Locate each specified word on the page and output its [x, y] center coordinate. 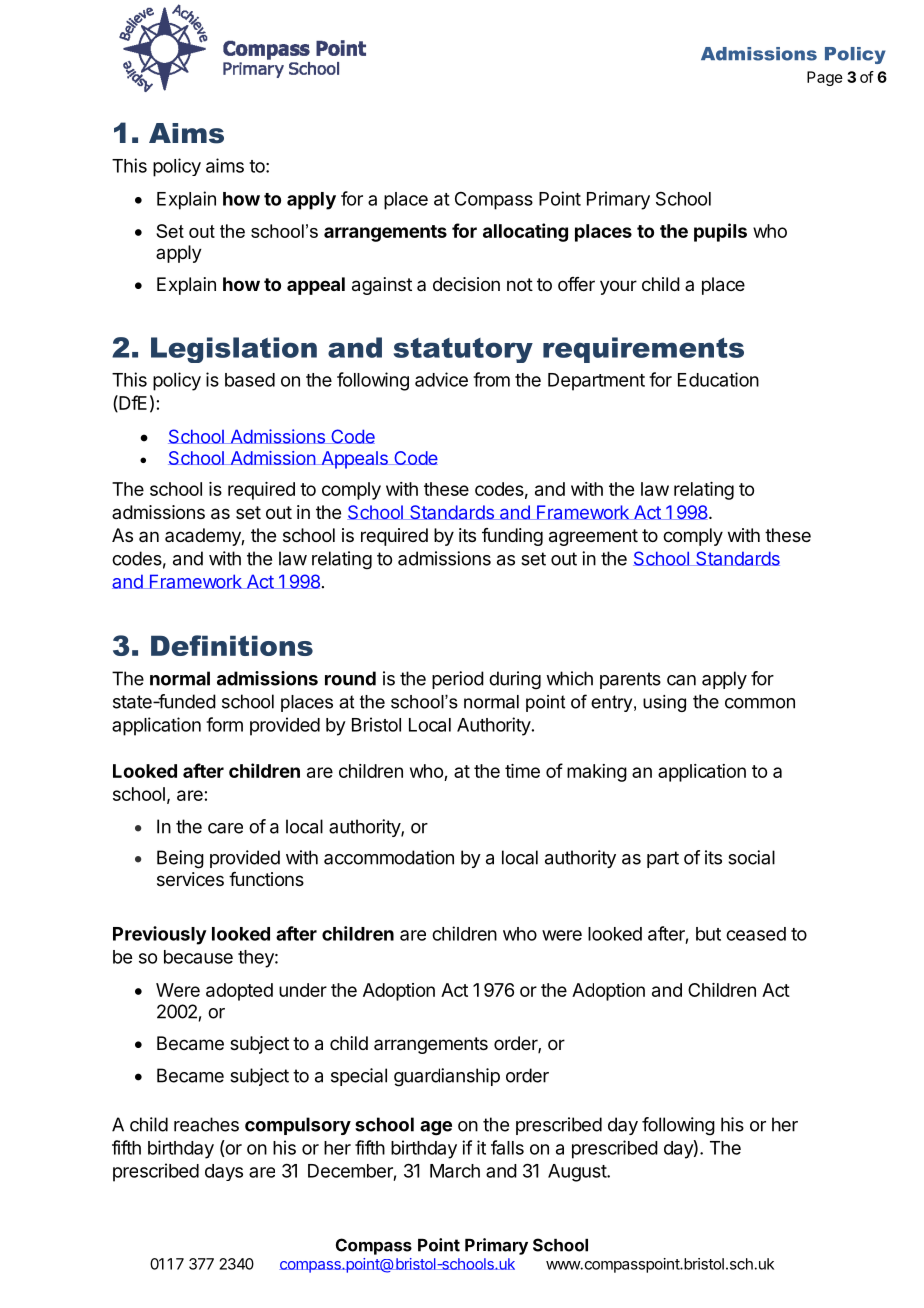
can [681, 680]
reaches [206, 1124]
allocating [525, 232]
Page [825, 78]
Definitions [232, 645]
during [515, 680]
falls [507, 1147]
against [382, 286]
